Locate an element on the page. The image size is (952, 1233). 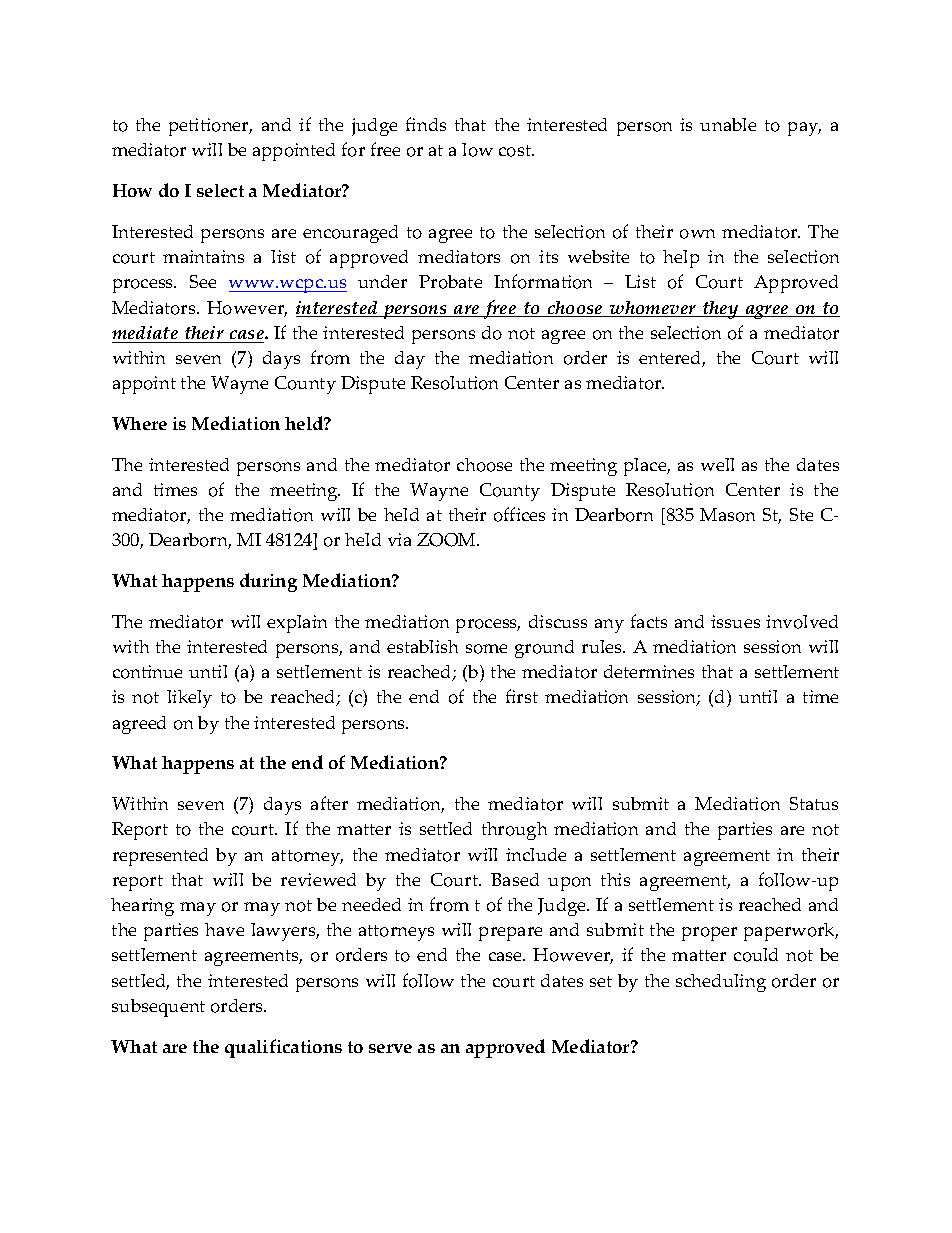
unable is located at coordinates (728, 124).
